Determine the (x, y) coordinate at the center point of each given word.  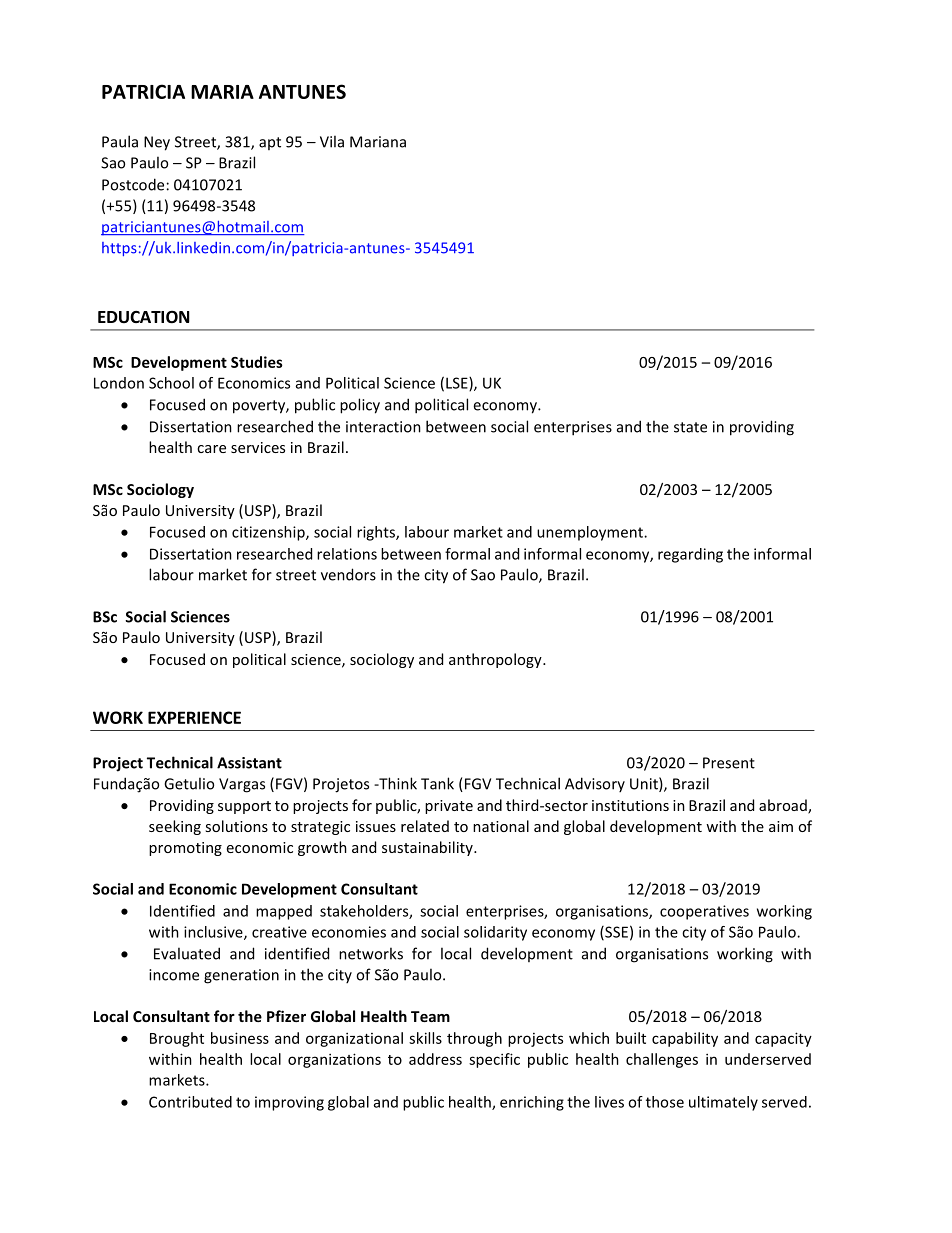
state (690, 427)
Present (729, 763)
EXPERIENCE (194, 717)
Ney (157, 143)
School (171, 383)
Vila (332, 141)
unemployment (591, 533)
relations (347, 554)
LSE (458, 384)
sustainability (428, 848)
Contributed (190, 1102)
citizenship (269, 533)
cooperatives (704, 912)
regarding (690, 555)
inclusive (214, 933)
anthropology (496, 660)
